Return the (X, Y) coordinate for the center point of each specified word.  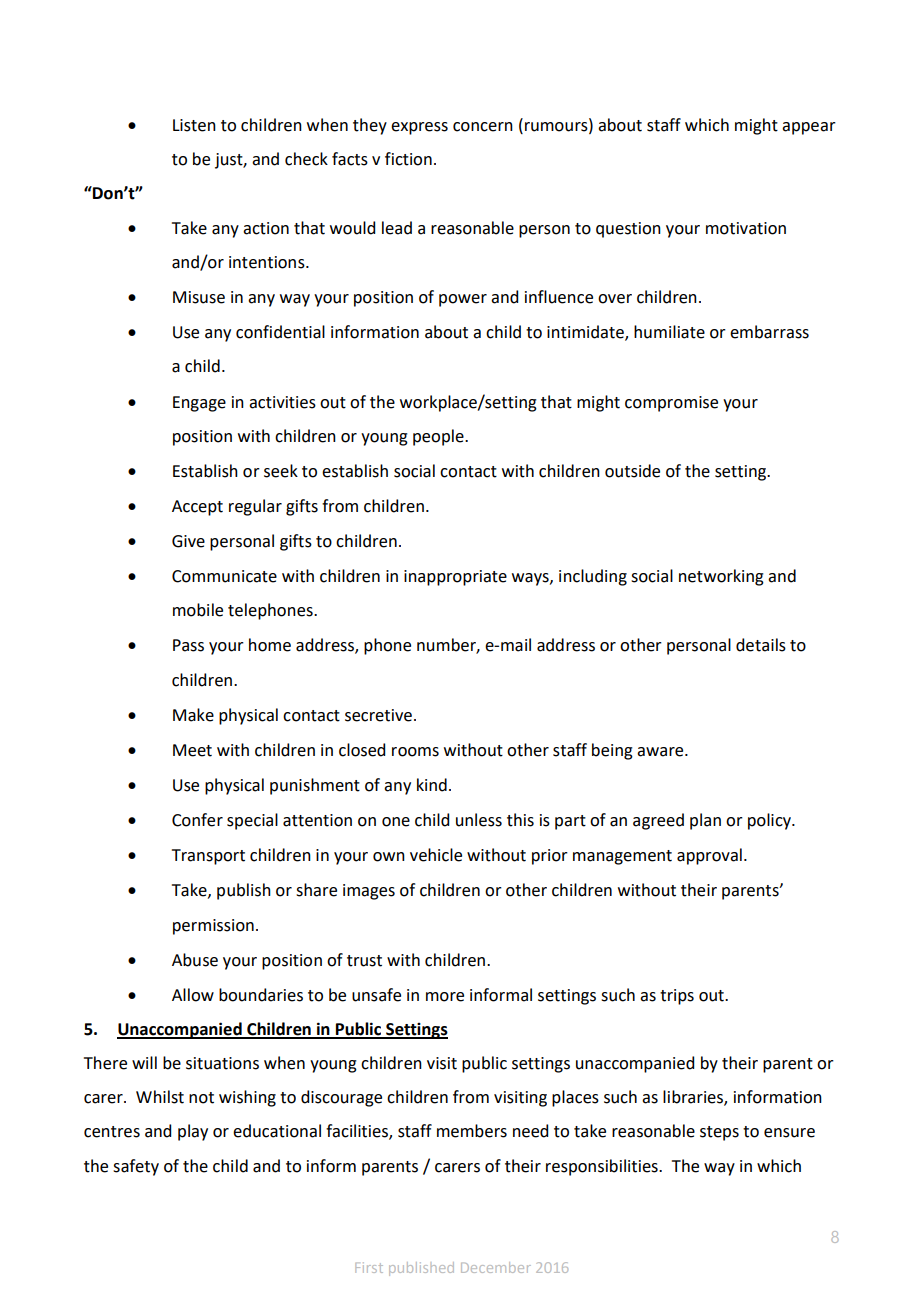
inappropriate (455, 578)
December (496, 1267)
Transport (208, 857)
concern (483, 127)
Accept (197, 508)
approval (709, 856)
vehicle (436, 855)
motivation (746, 228)
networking (721, 577)
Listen (194, 125)
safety (136, 1167)
